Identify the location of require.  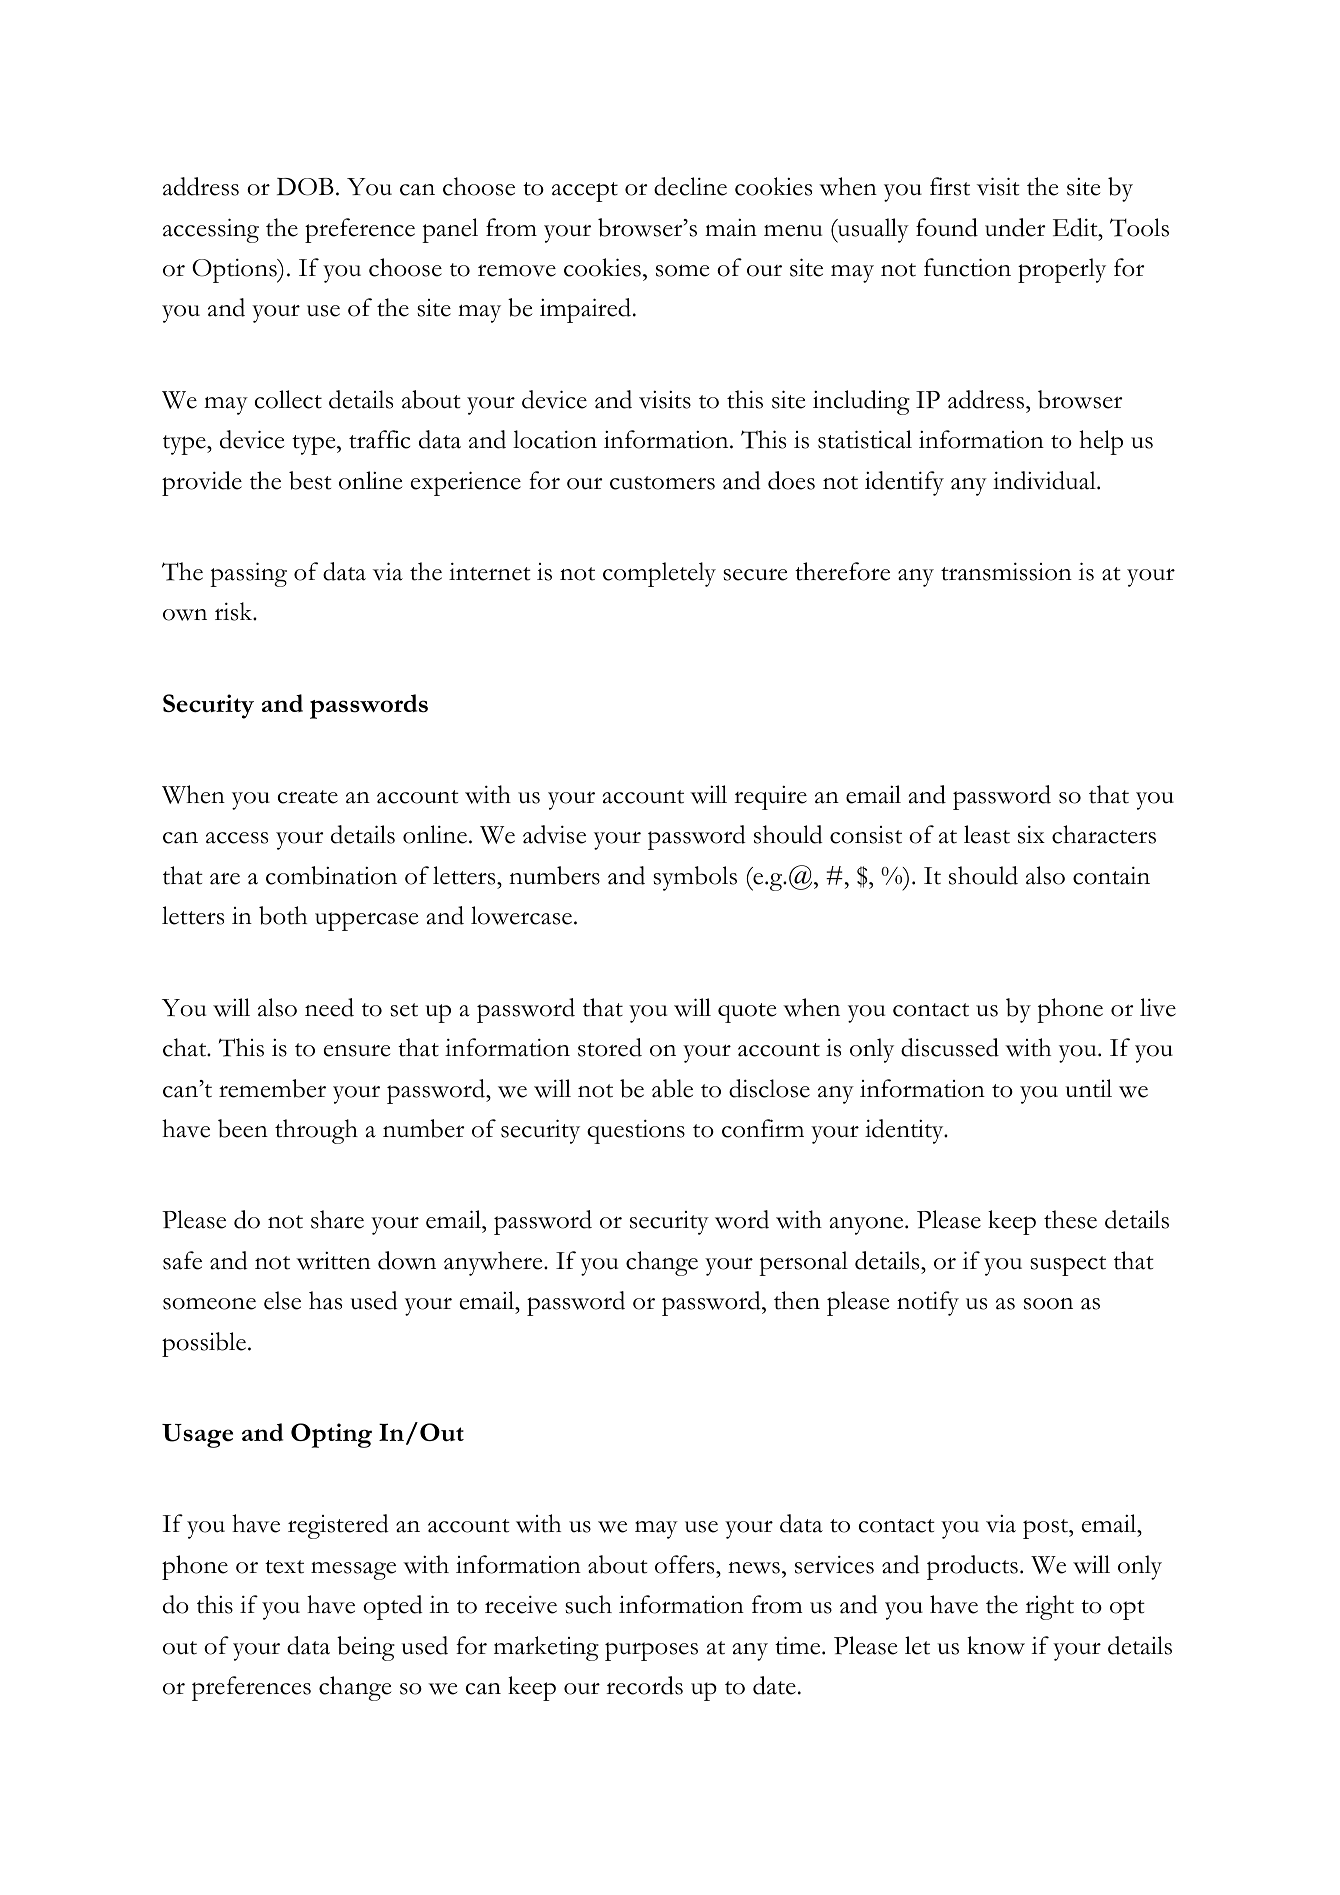
(770, 798).
